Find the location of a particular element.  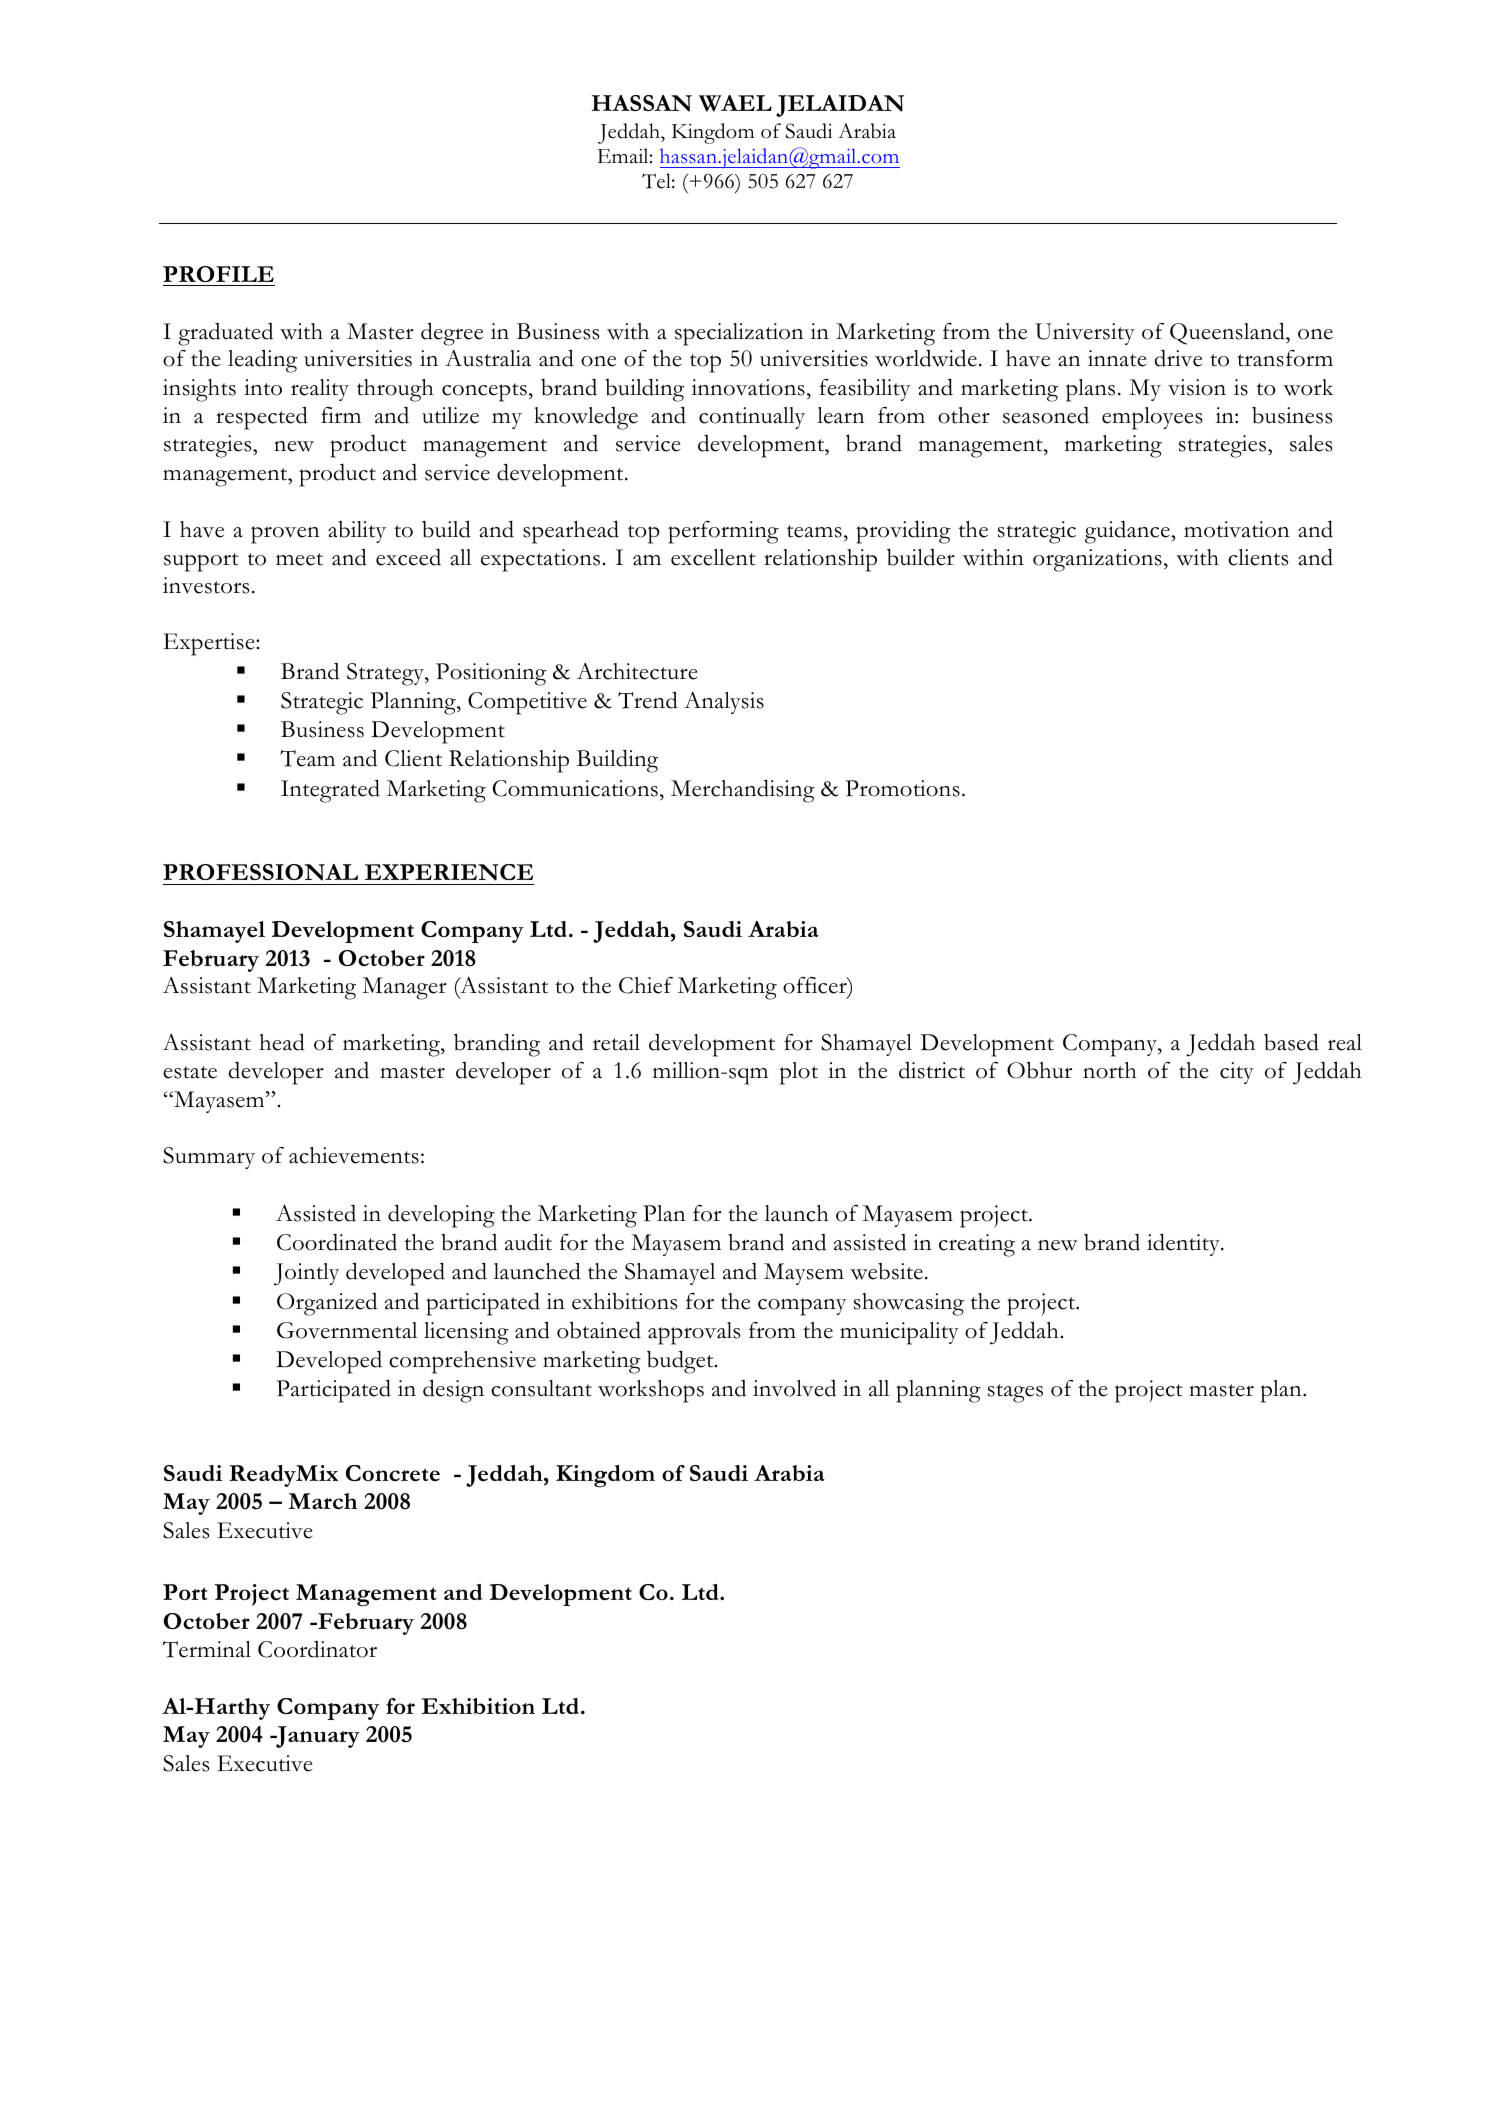

stages is located at coordinates (1015, 1393).
